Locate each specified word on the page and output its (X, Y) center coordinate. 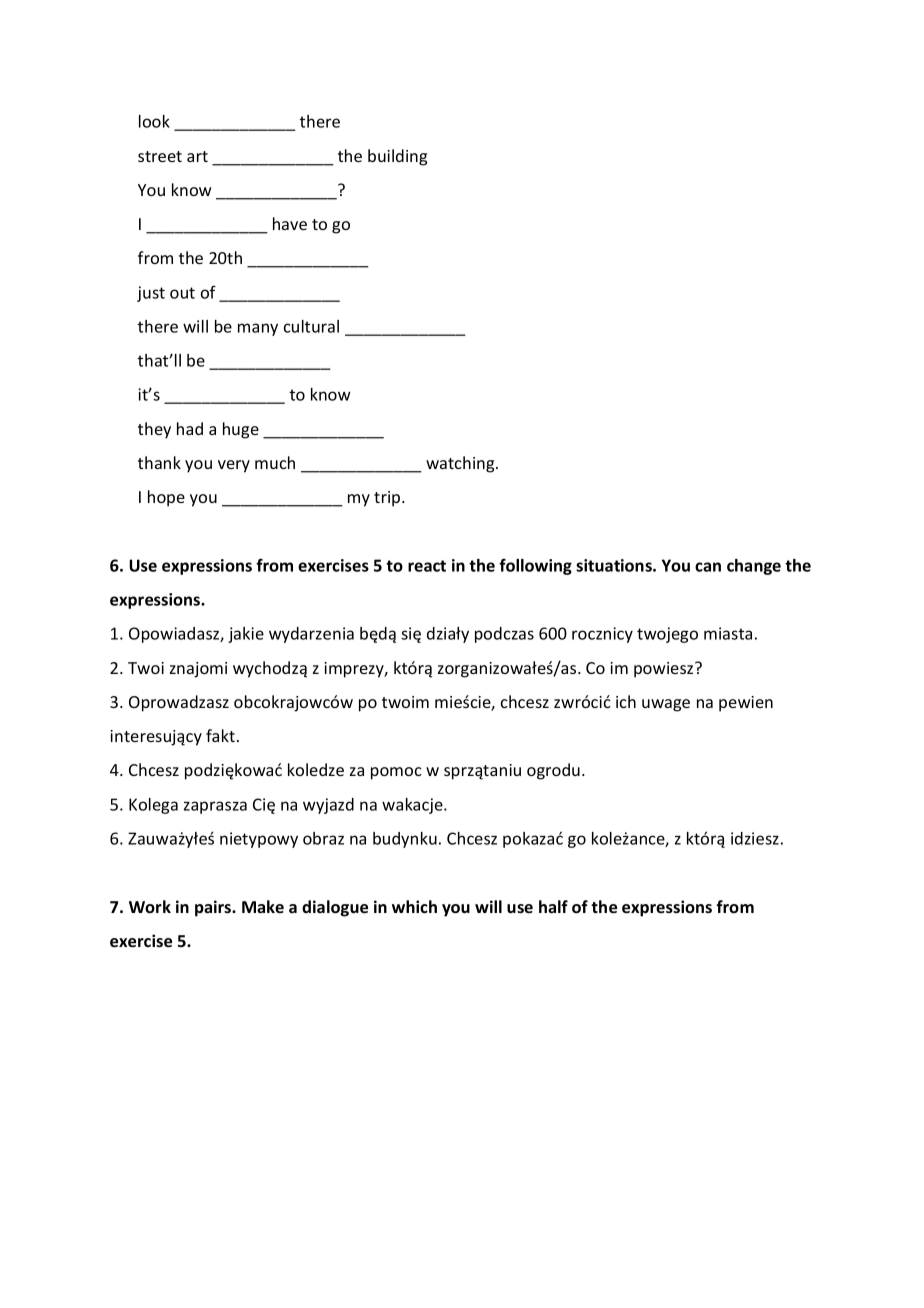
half (553, 907)
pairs (214, 908)
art (197, 156)
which (414, 906)
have (290, 223)
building (397, 157)
